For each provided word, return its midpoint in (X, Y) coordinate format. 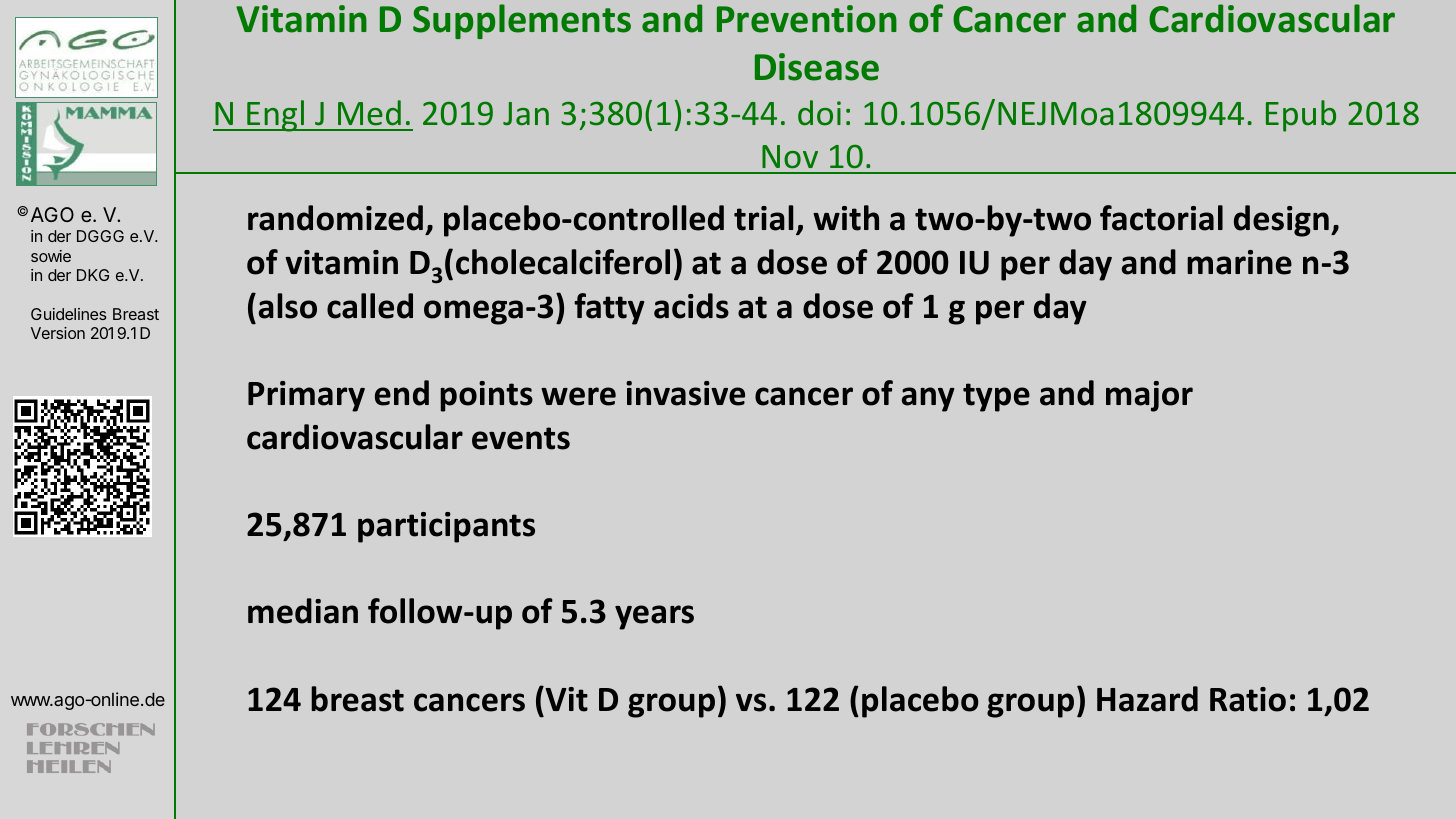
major (1149, 396)
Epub (1301, 116)
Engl (276, 116)
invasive (685, 393)
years (654, 617)
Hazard (1147, 699)
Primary (306, 396)
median (303, 611)
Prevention (807, 19)
